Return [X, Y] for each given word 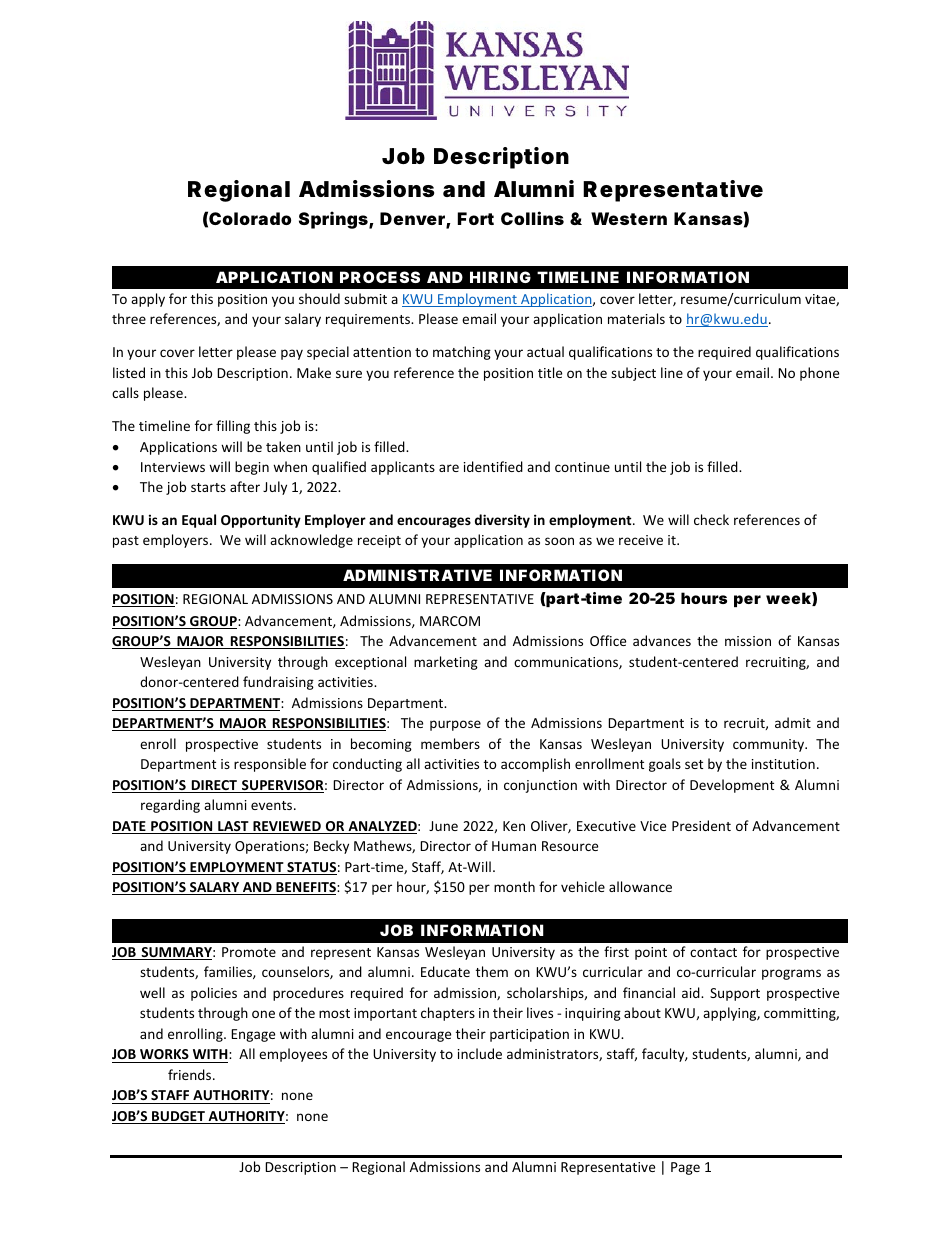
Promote [249, 952]
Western [629, 218]
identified [493, 466]
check [711, 519]
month [514, 886]
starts [208, 487]
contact [713, 952]
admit [793, 722]
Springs [333, 220]
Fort [476, 218]
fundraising [278, 683]
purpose [455, 725]
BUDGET [178, 1117]
